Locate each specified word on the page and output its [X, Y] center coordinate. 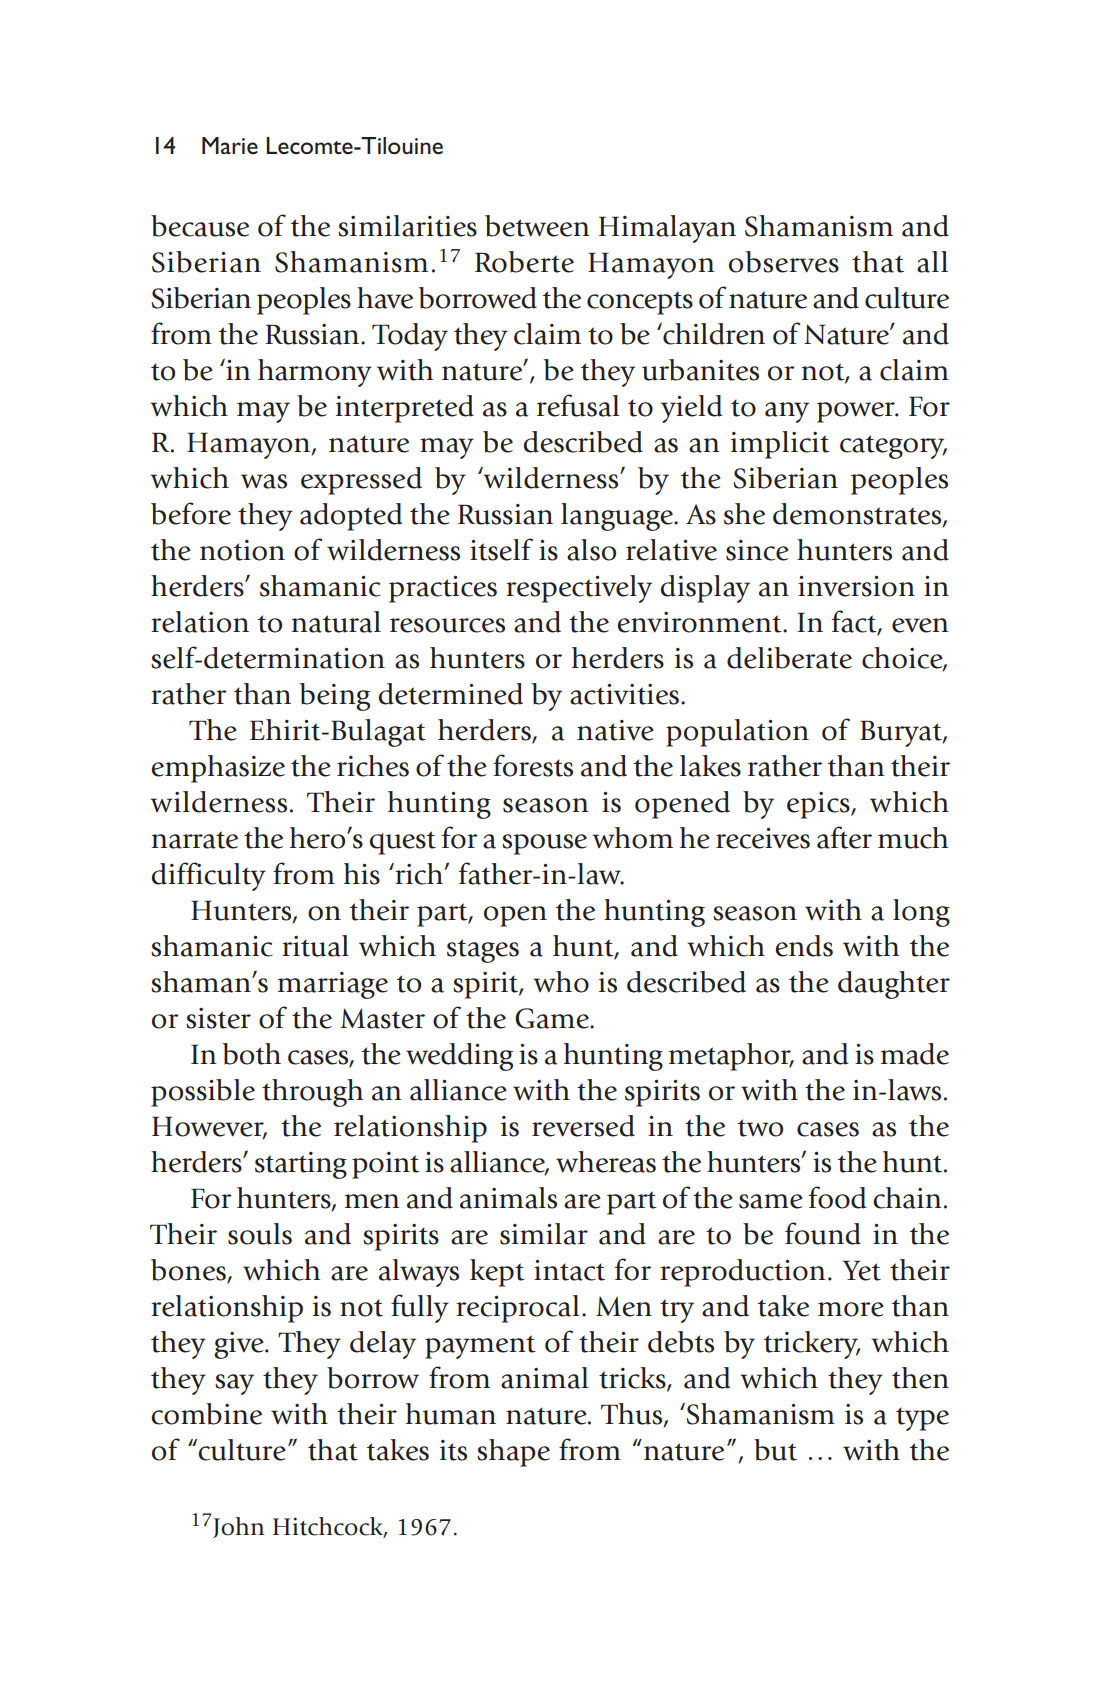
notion [242, 550]
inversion [856, 586]
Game [553, 1018]
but [775, 1450]
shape [513, 1453]
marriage [333, 985]
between [537, 226]
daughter [894, 985]
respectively [579, 589]
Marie [230, 145]
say [234, 1384]
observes [784, 262]
